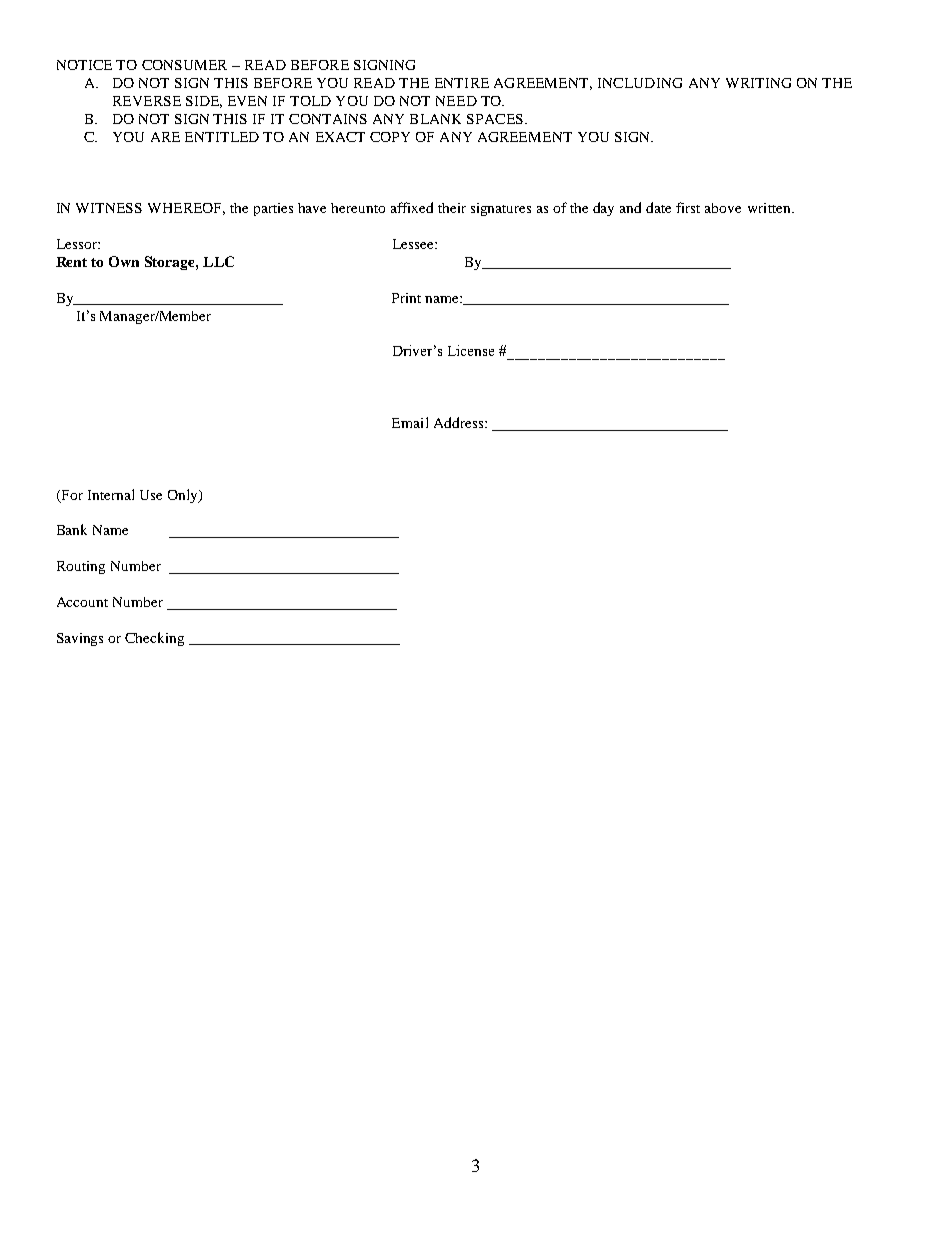  What do you see at coordinates (460, 422) in the image?
I see `Address` at bounding box center [460, 422].
